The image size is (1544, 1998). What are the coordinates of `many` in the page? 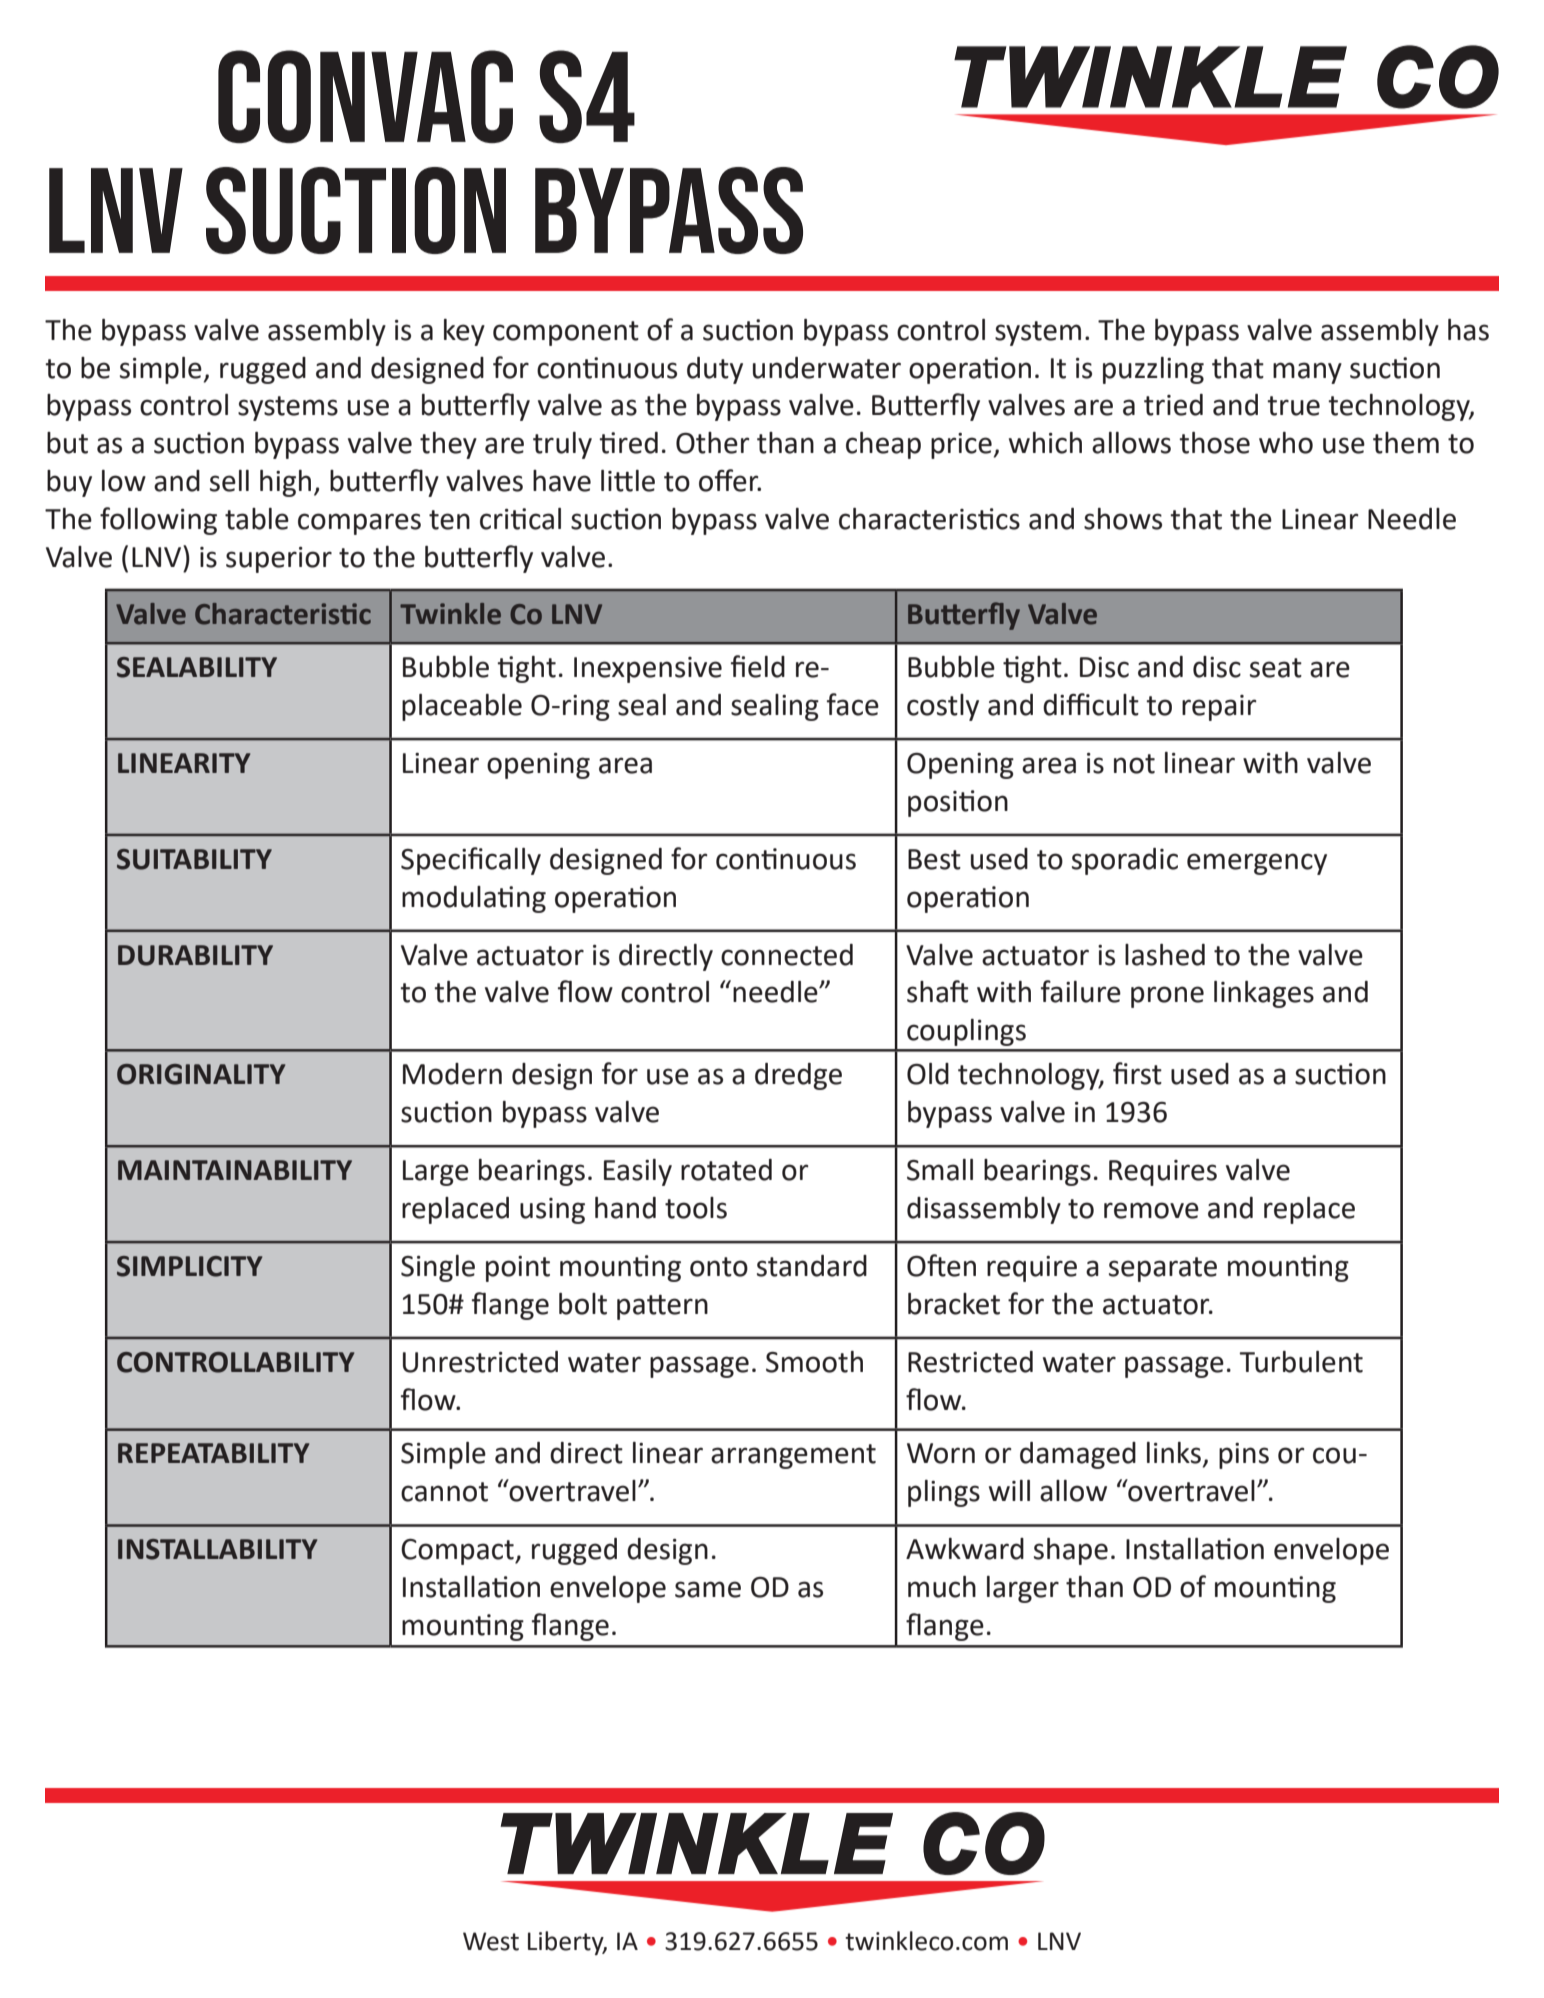 It's located at (1307, 373).
